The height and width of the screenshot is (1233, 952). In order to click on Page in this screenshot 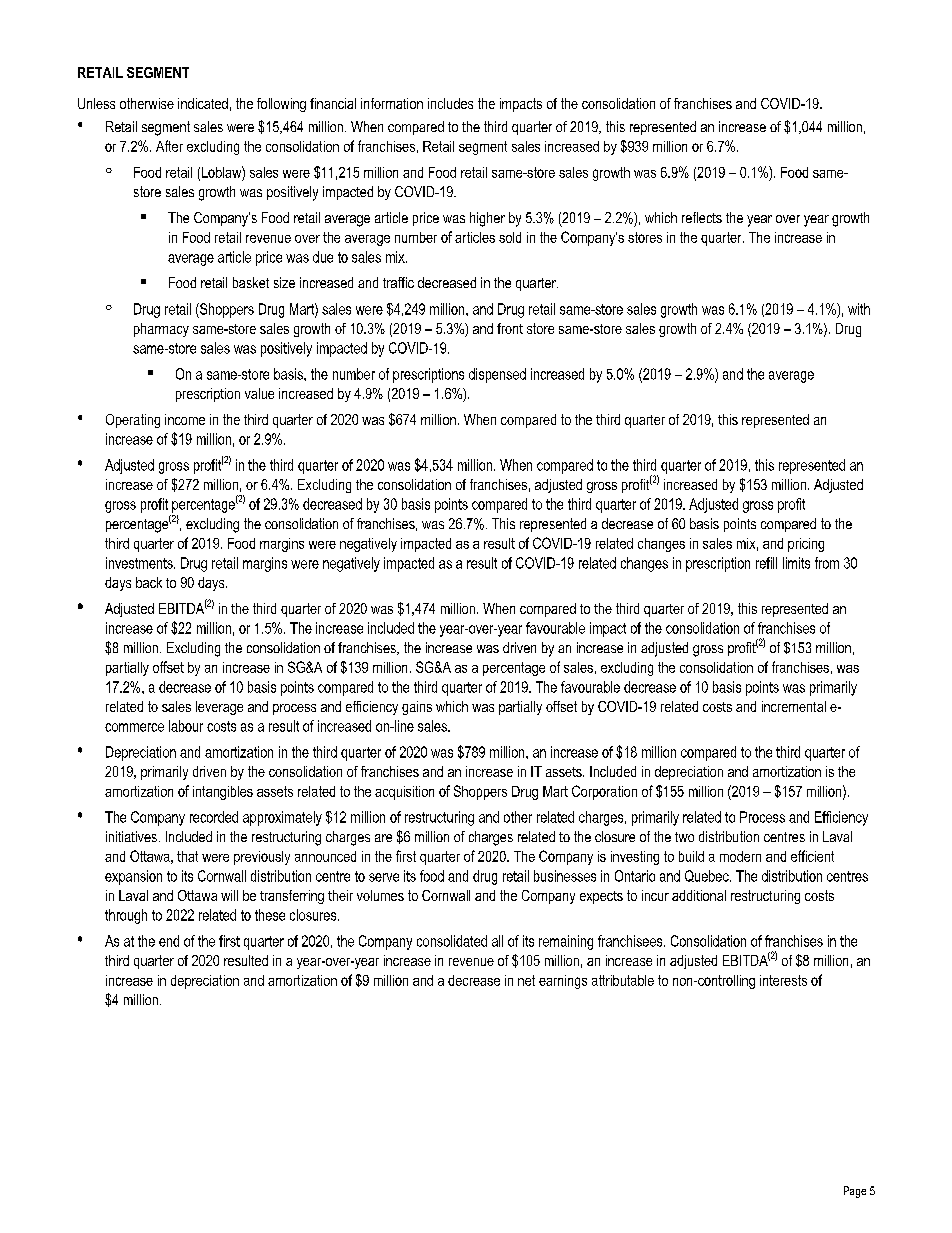, I will do `click(855, 1192)`.
